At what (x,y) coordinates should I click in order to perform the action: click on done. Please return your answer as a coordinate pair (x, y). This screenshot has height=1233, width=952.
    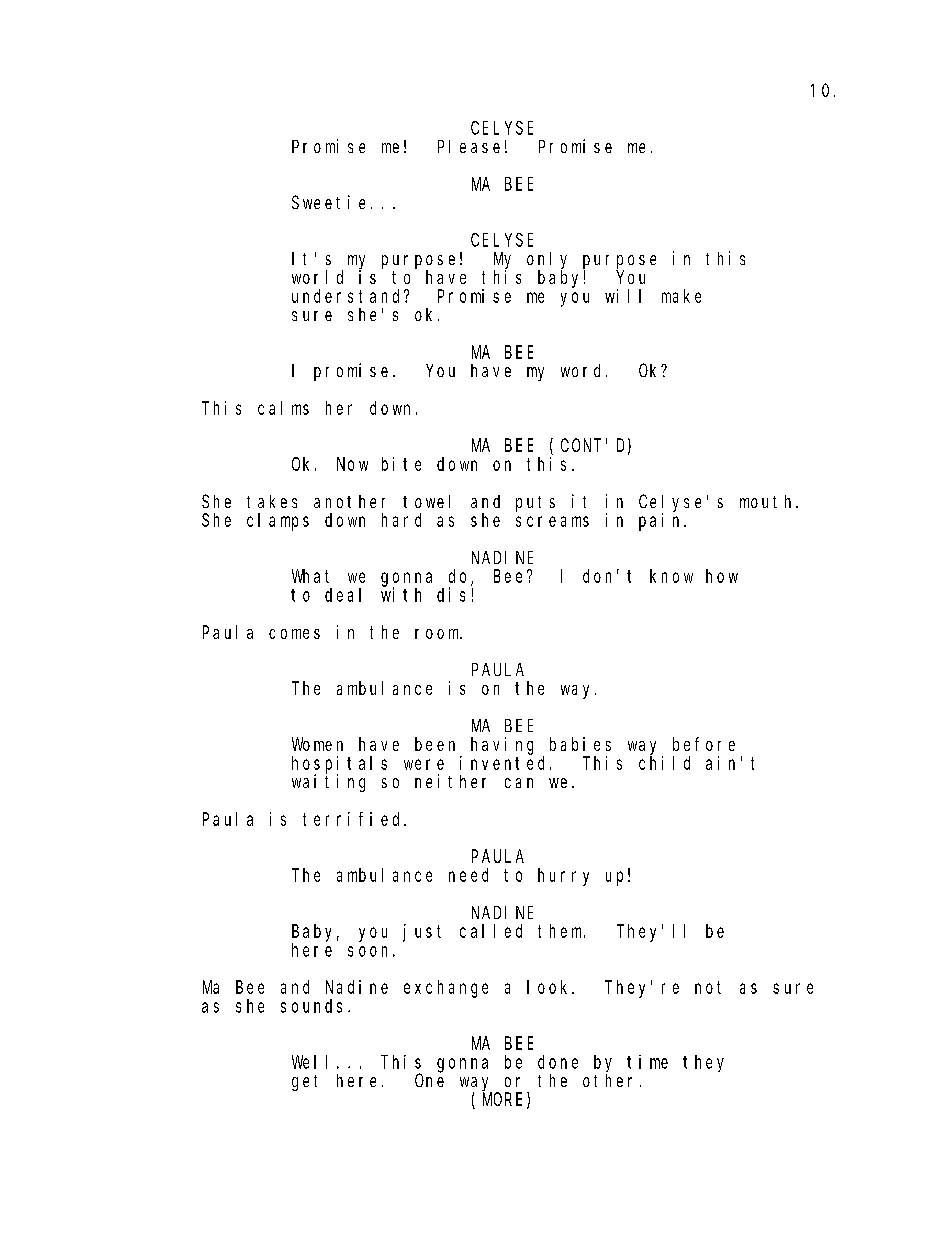
    Looking at the image, I should click on (558, 1062).
